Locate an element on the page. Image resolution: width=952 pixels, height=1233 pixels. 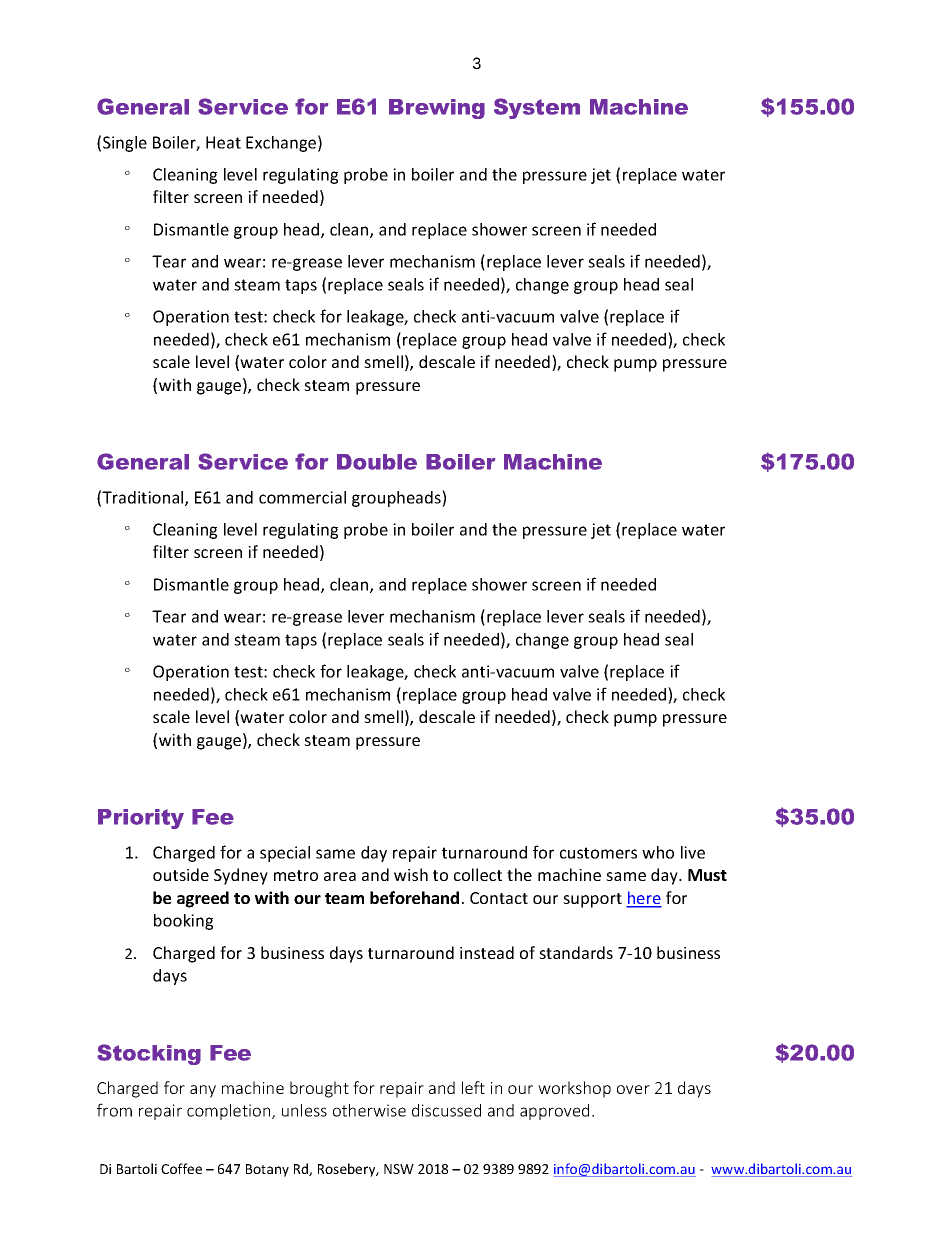
NSW is located at coordinates (399, 1169).
